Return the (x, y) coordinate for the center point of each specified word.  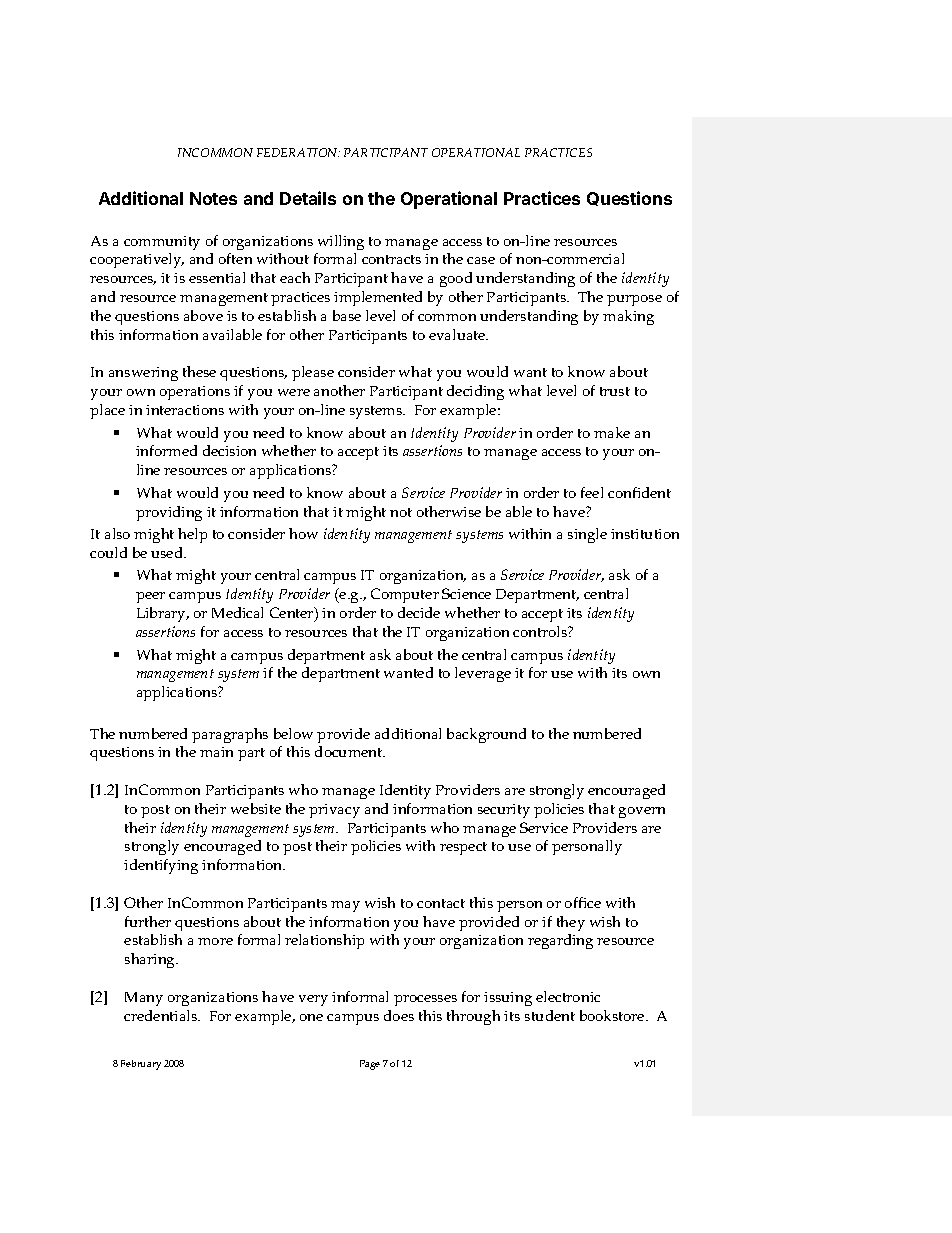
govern (642, 812)
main (216, 752)
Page (370, 1065)
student (550, 1015)
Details (308, 198)
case (481, 260)
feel (592, 492)
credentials (162, 1015)
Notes (213, 198)
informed (166, 450)
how (303, 533)
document (350, 751)
